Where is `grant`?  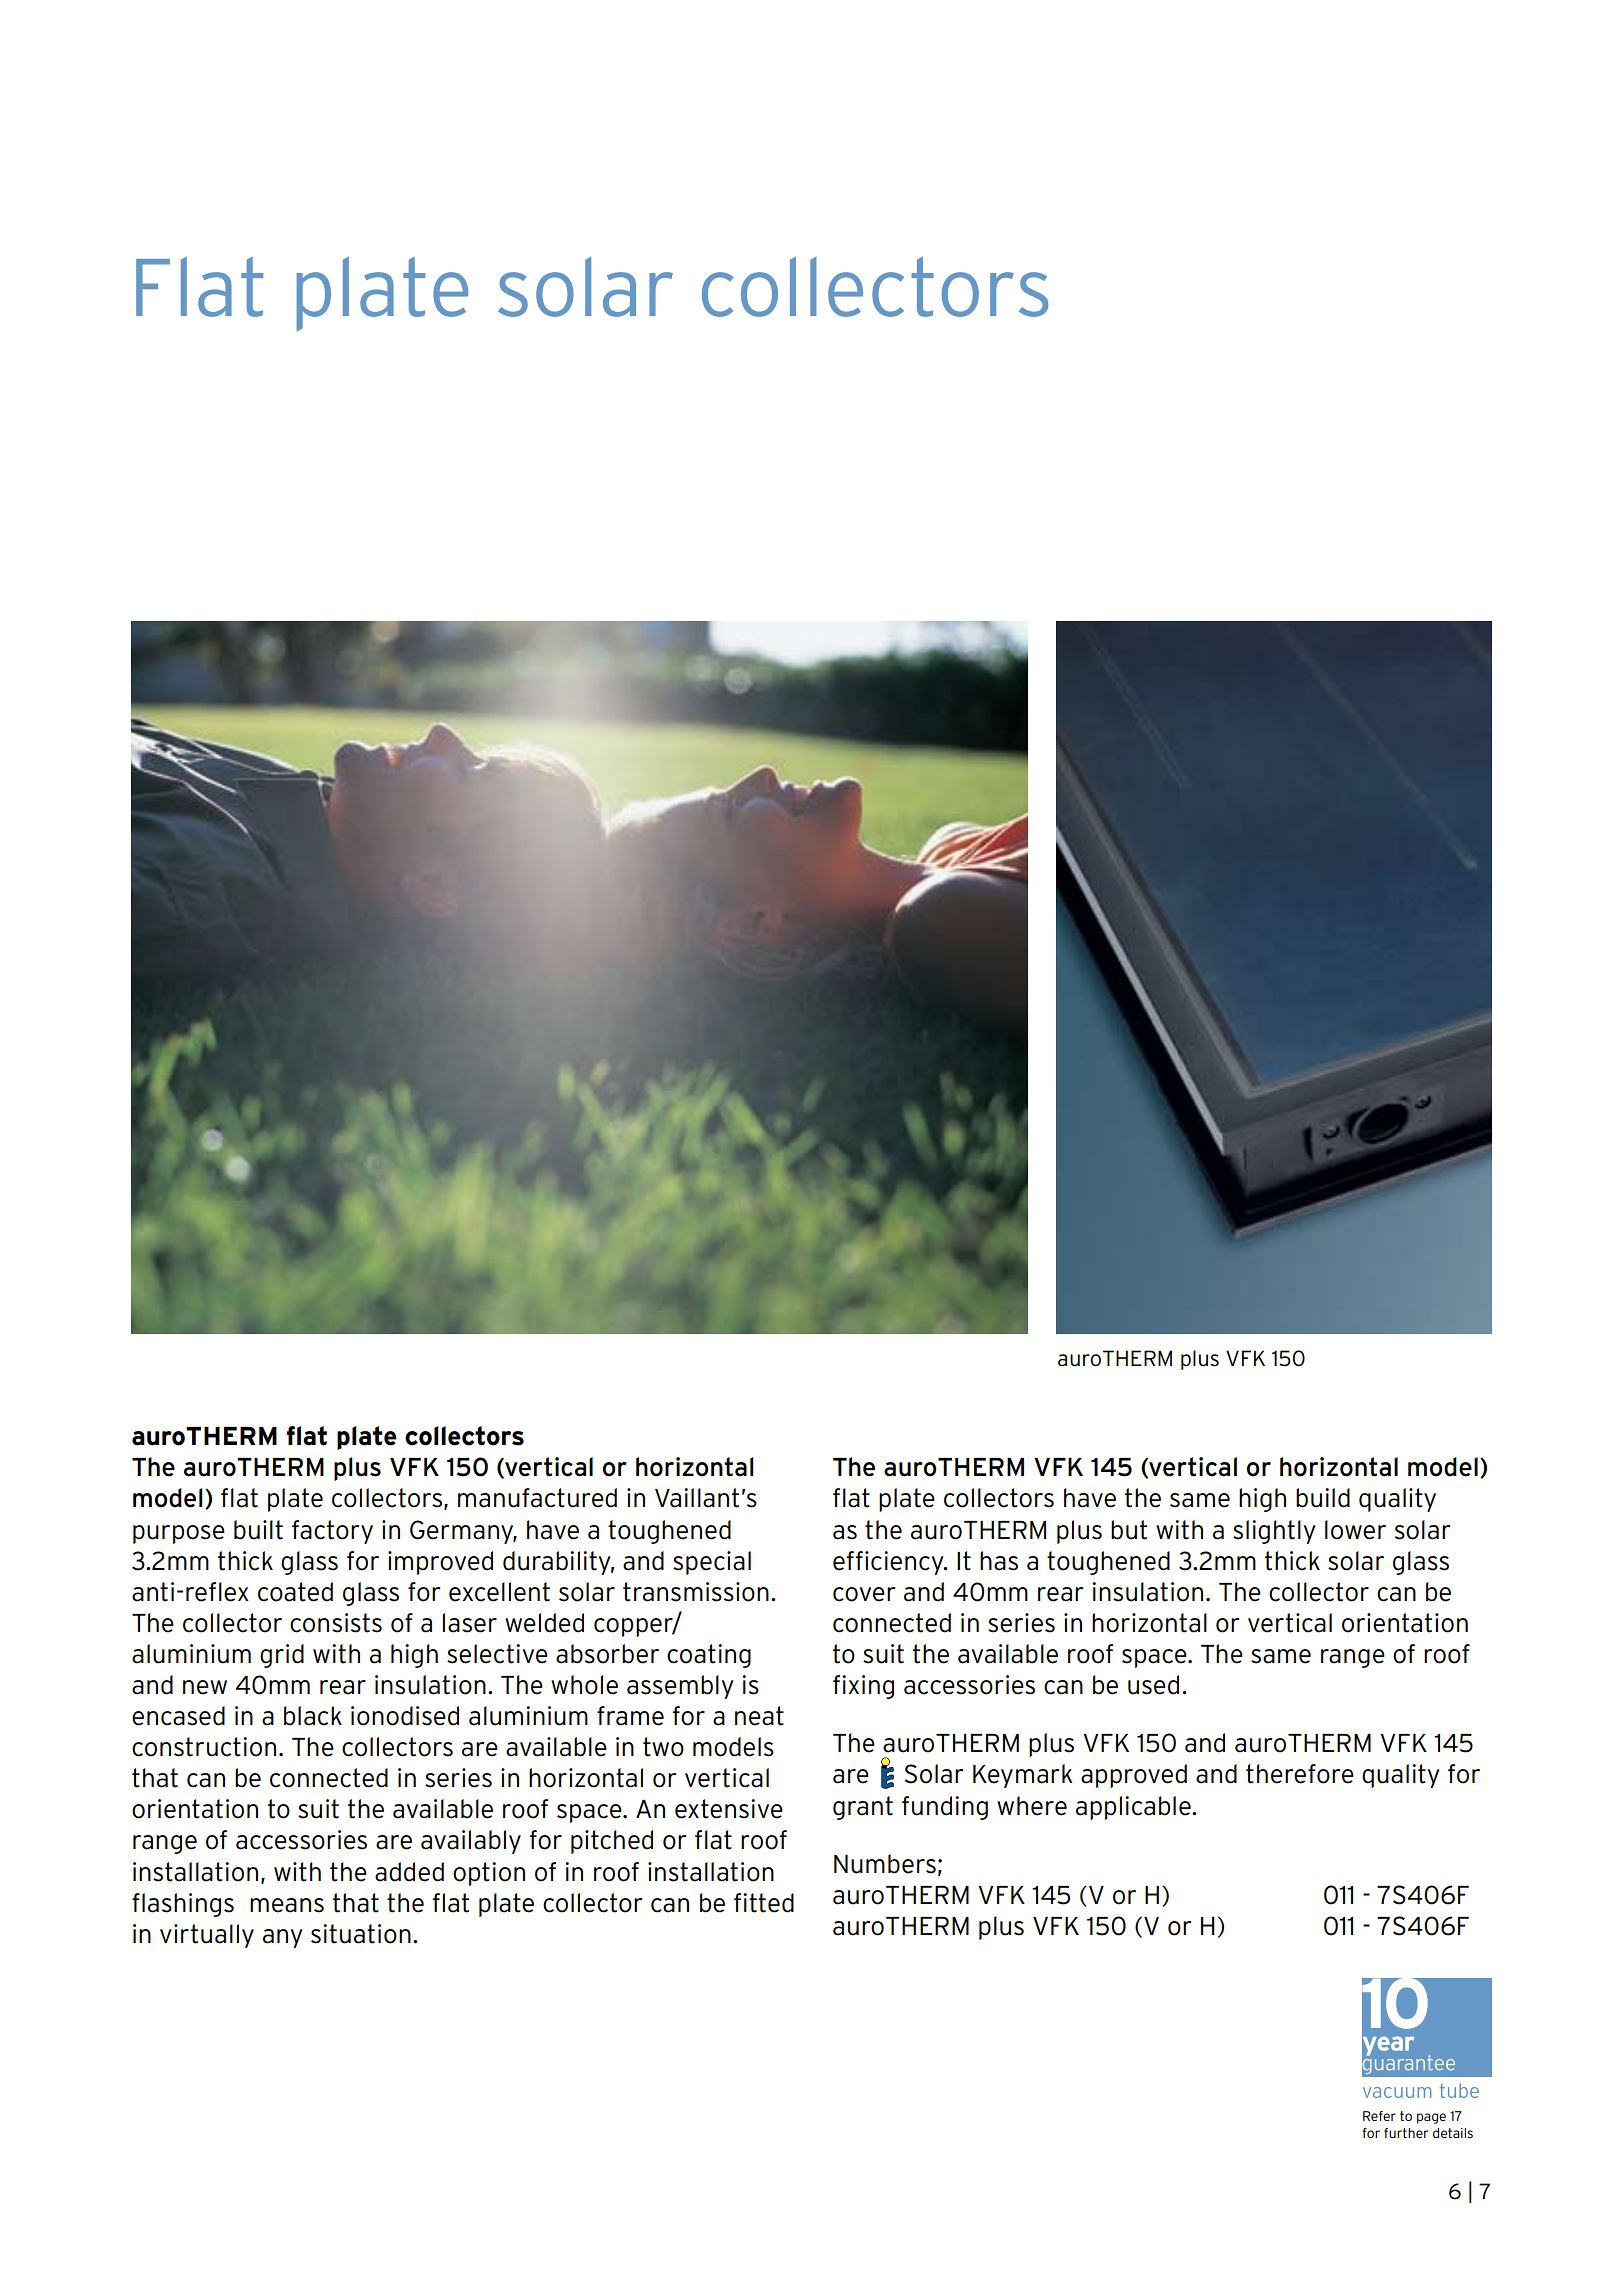
grant is located at coordinates (863, 1808).
